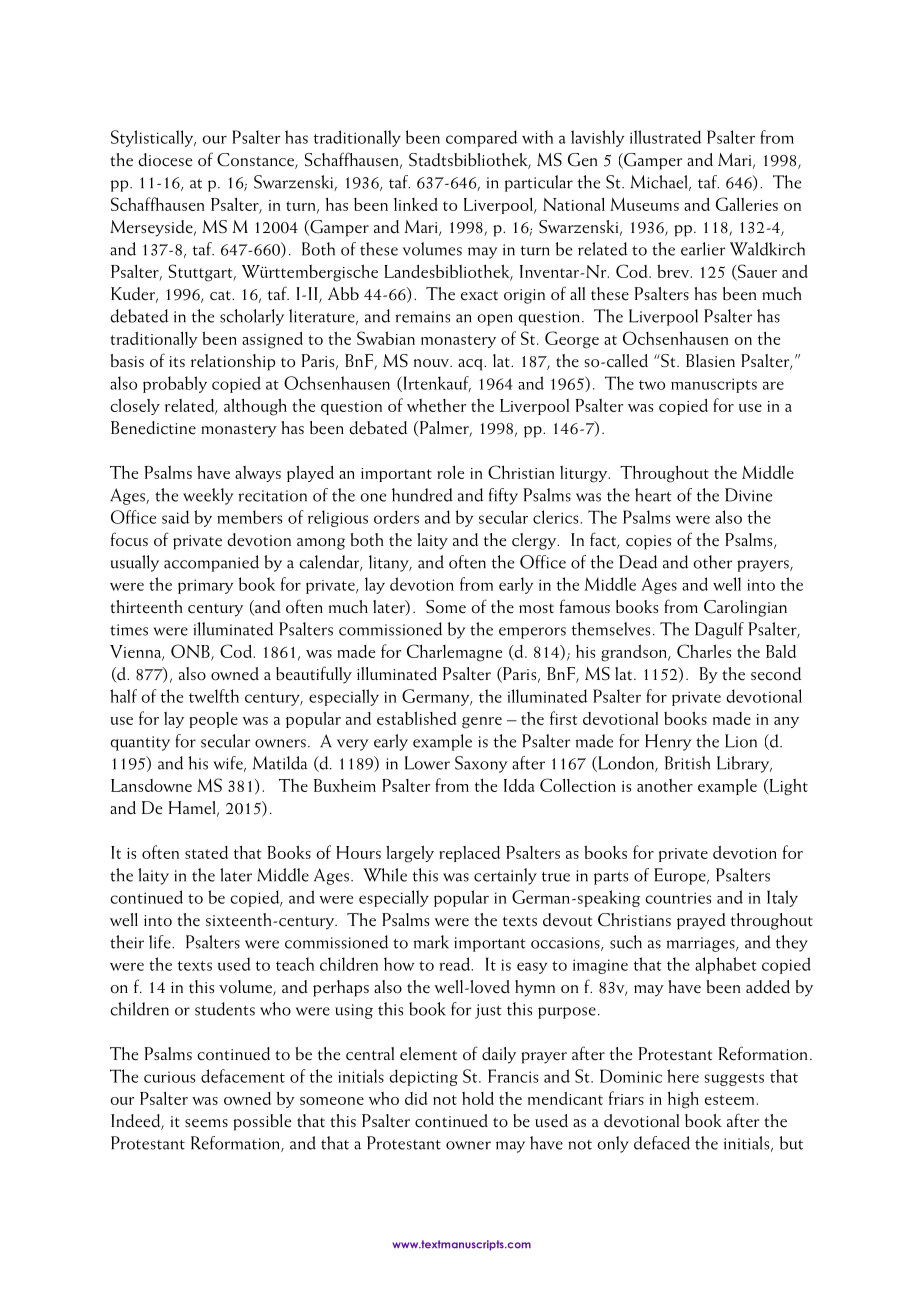 The image size is (924, 1308). Describe the element at coordinates (747, 204) in the screenshot. I see `Galleries` at that location.
